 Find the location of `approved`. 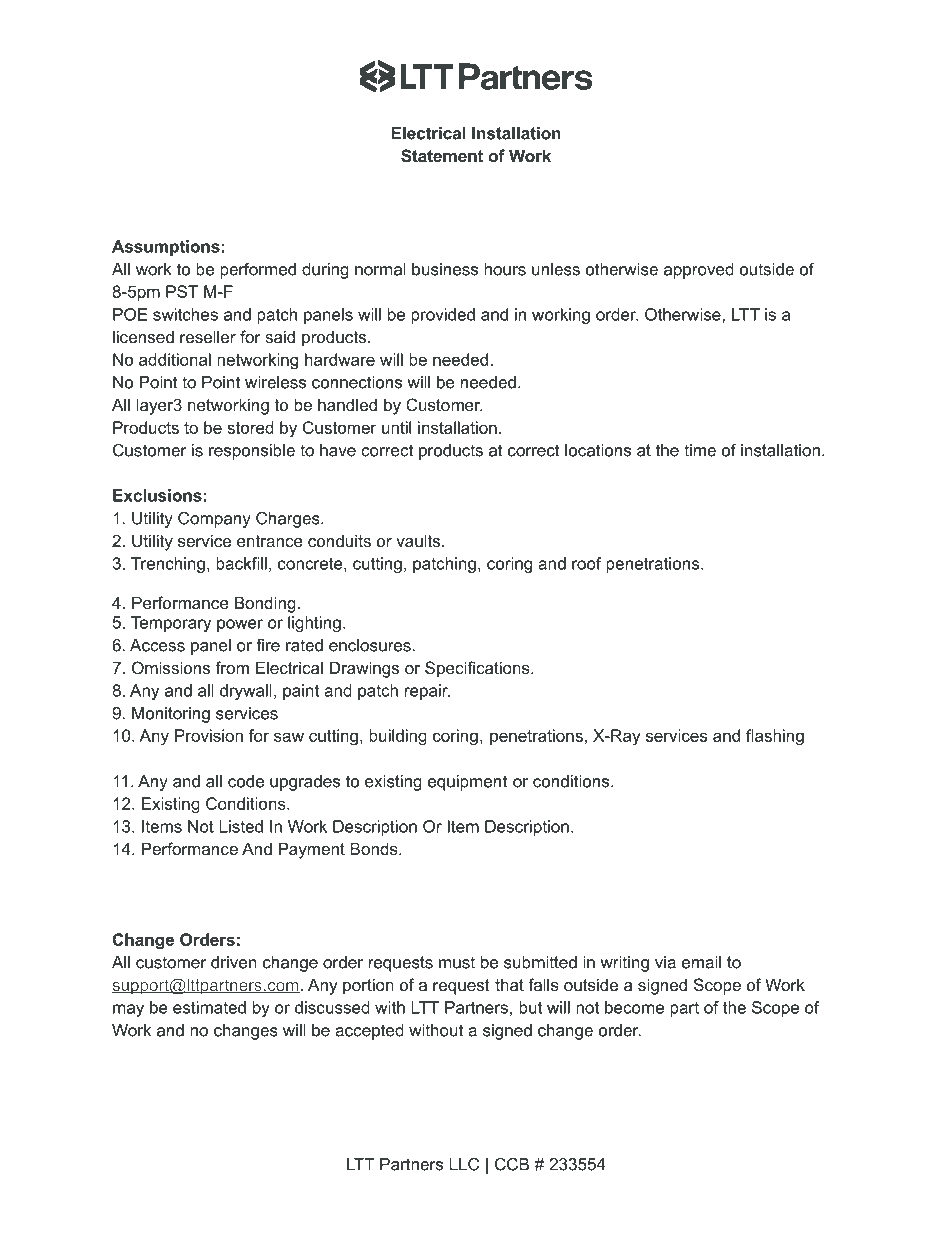

approved is located at coordinates (699, 271).
